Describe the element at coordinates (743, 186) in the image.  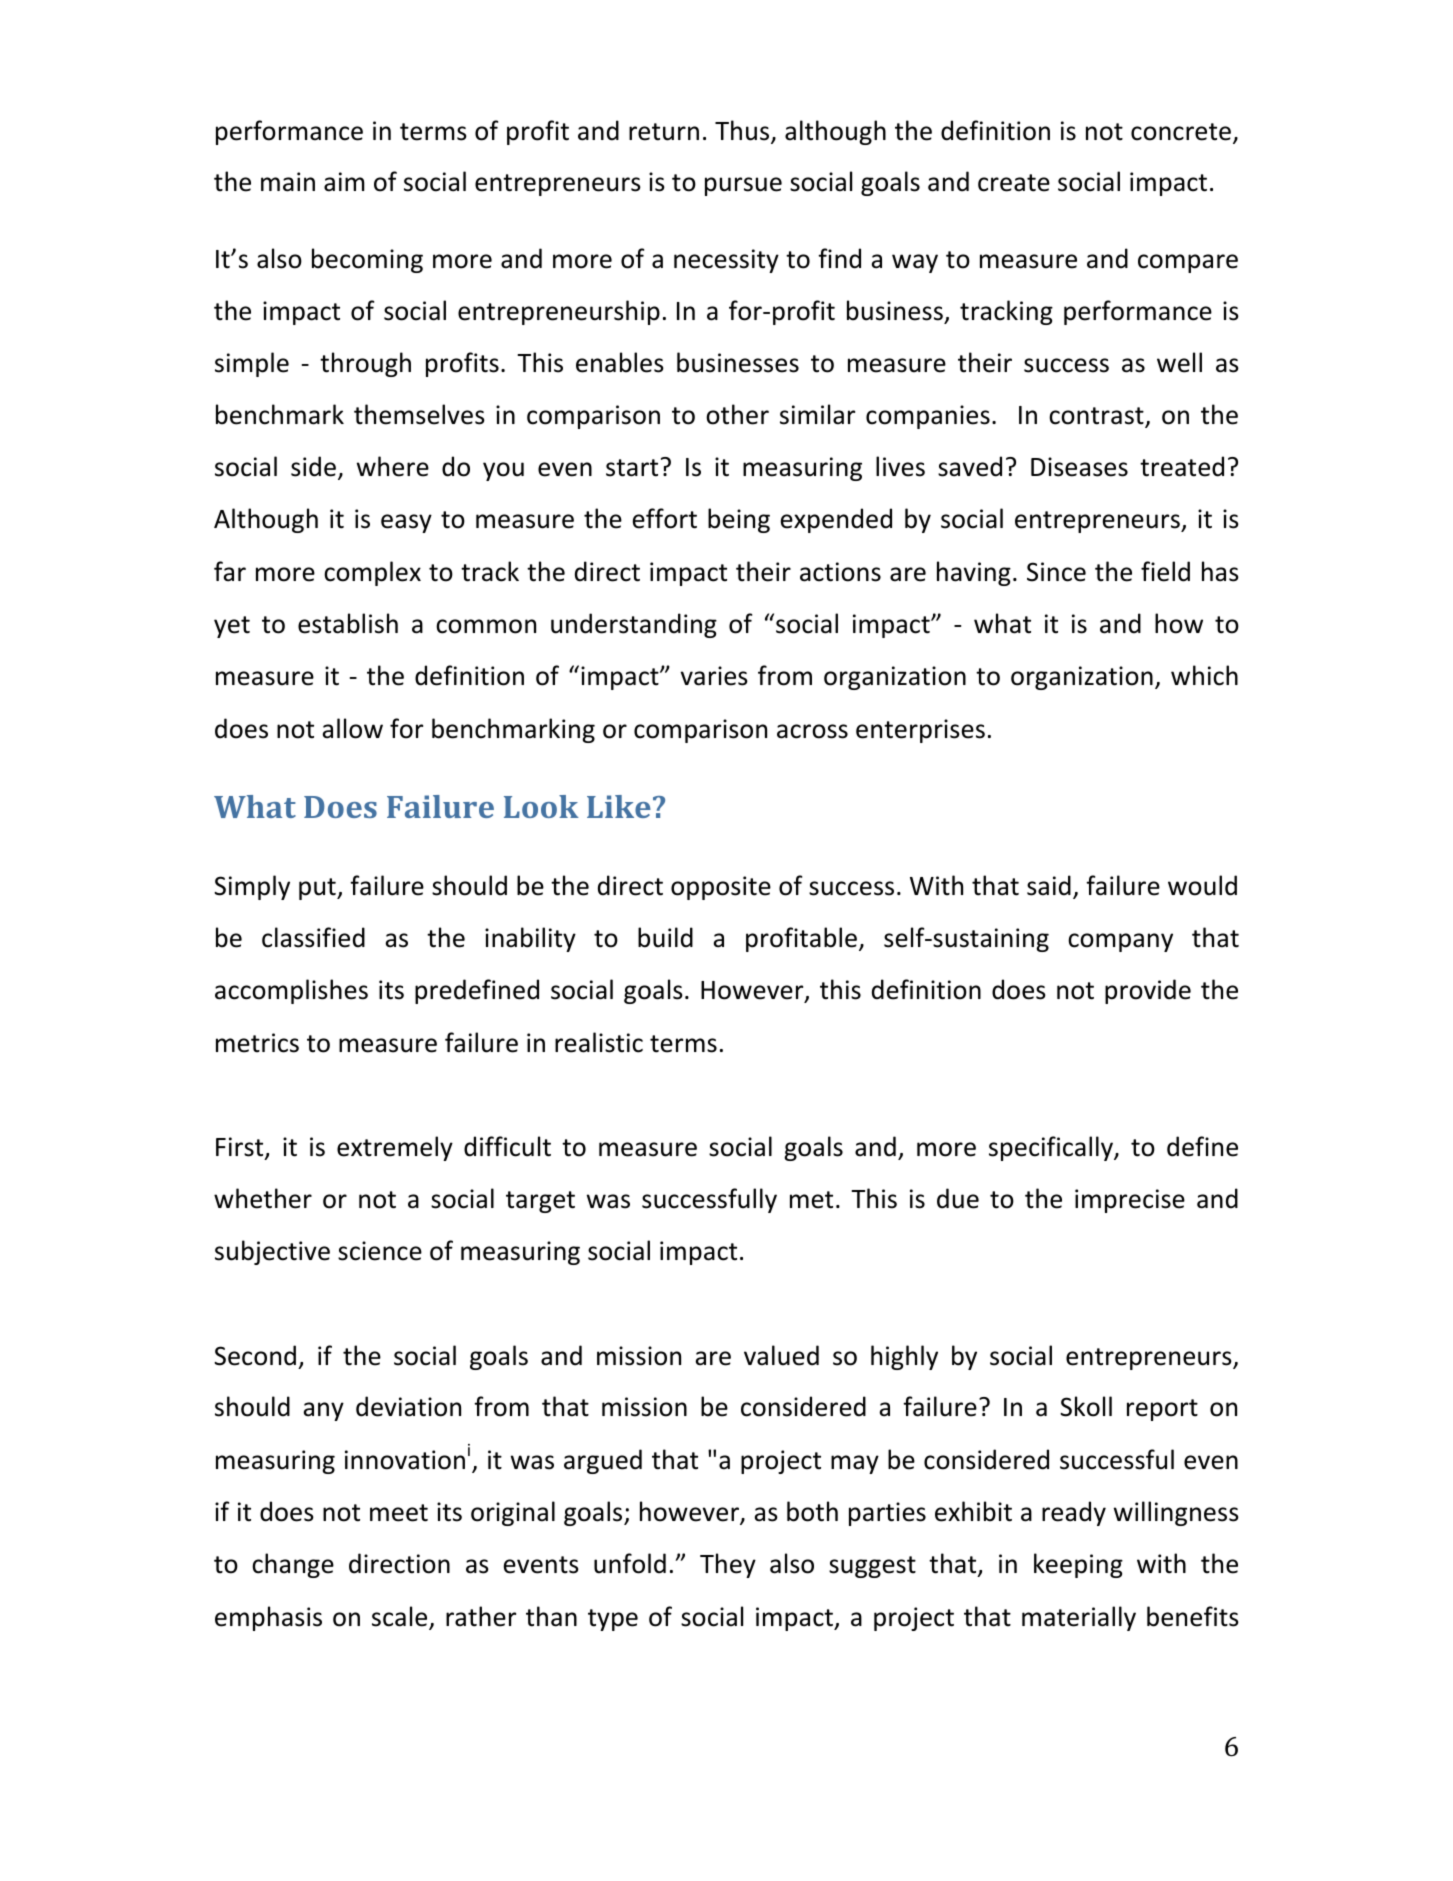
I see `pursue` at that location.
